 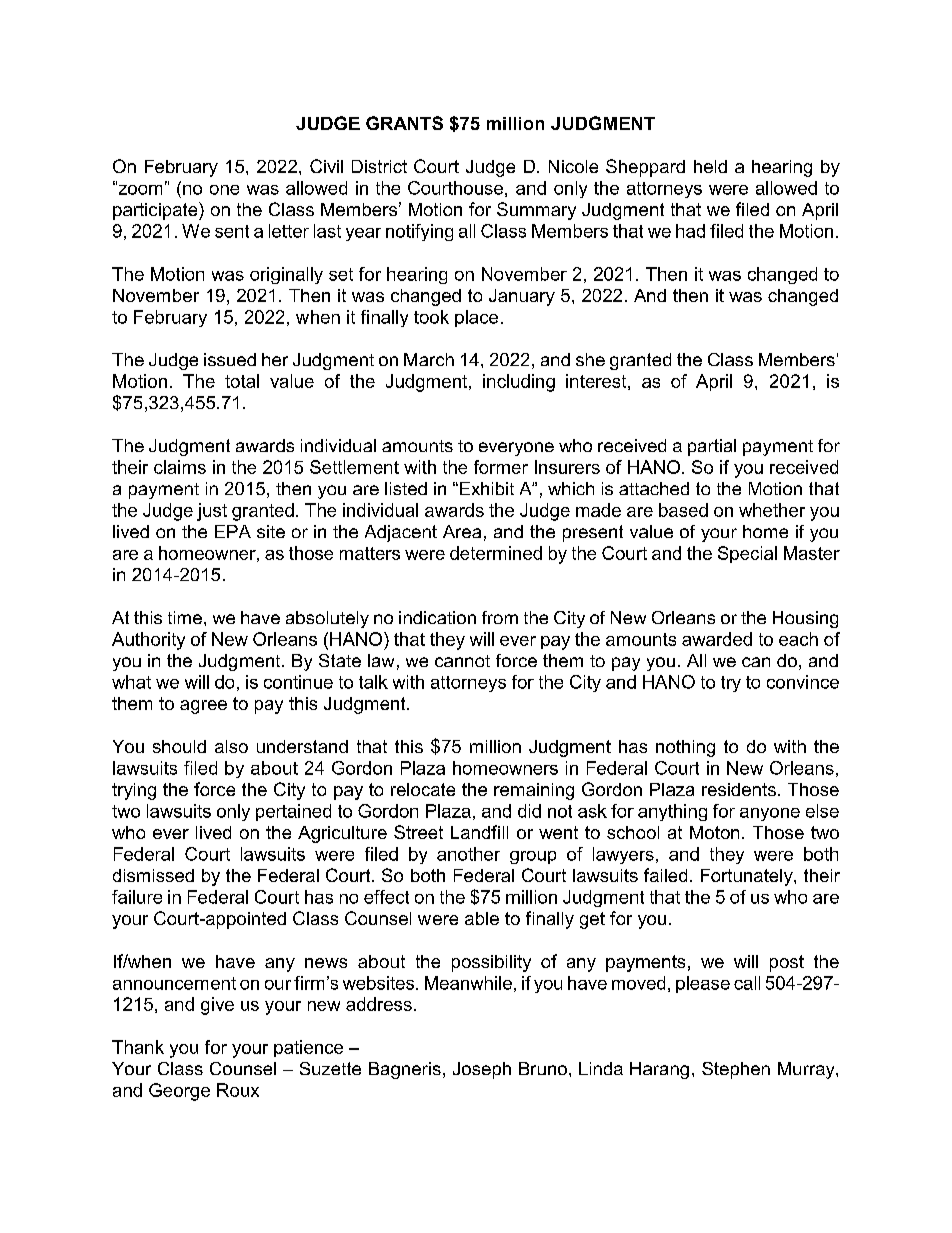 I want to click on also, so click(x=231, y=746).
